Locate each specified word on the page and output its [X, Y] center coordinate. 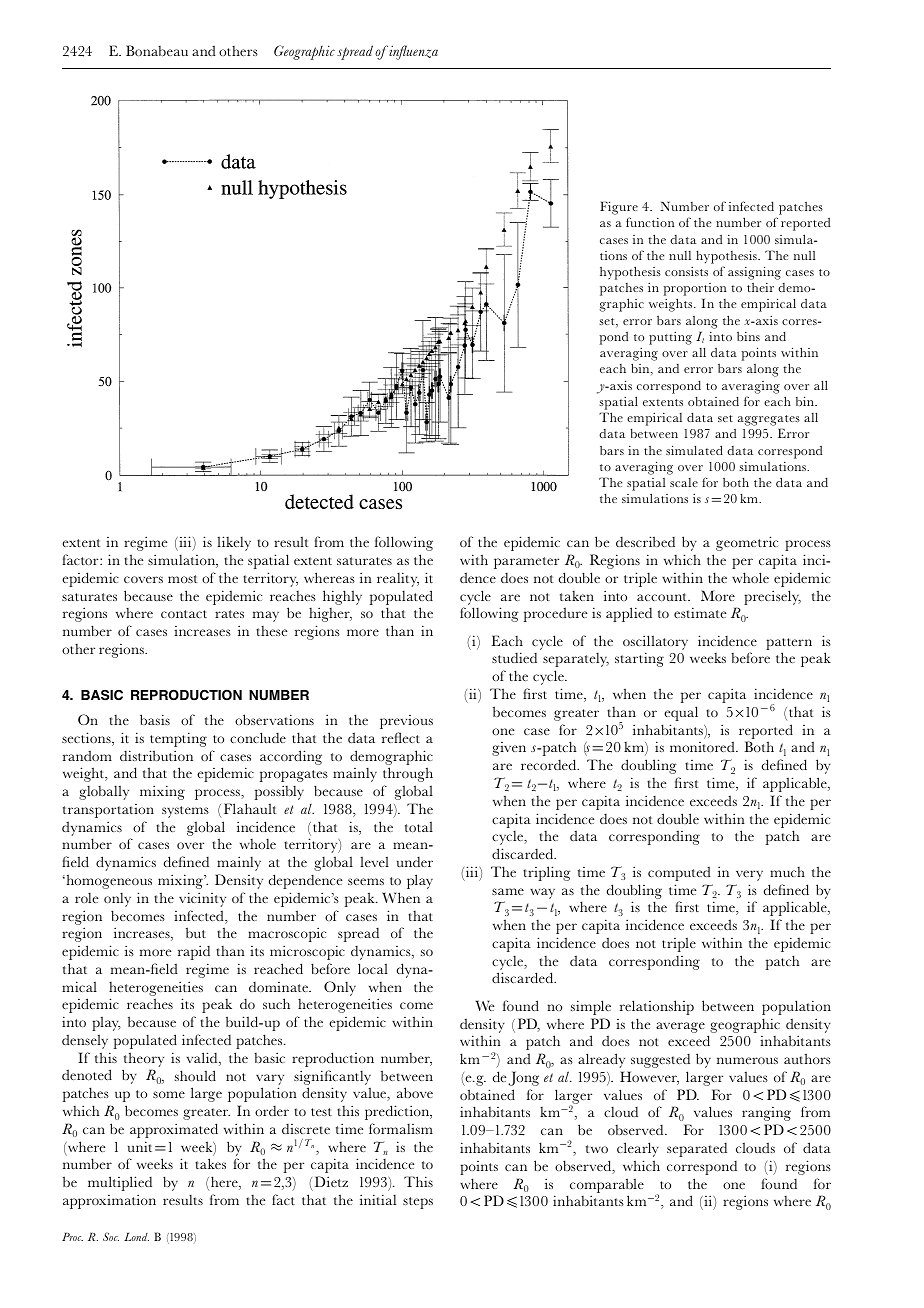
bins [748, 336]
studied [514, 657]
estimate [700, 612]
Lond [136, 1237]
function [650, 222]
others [238, 51]
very [749, 875]
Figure [619, 208]
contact [184, 614]
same [508, 891]
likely [234, 543]
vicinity [202, 899]
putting [670, 338]
